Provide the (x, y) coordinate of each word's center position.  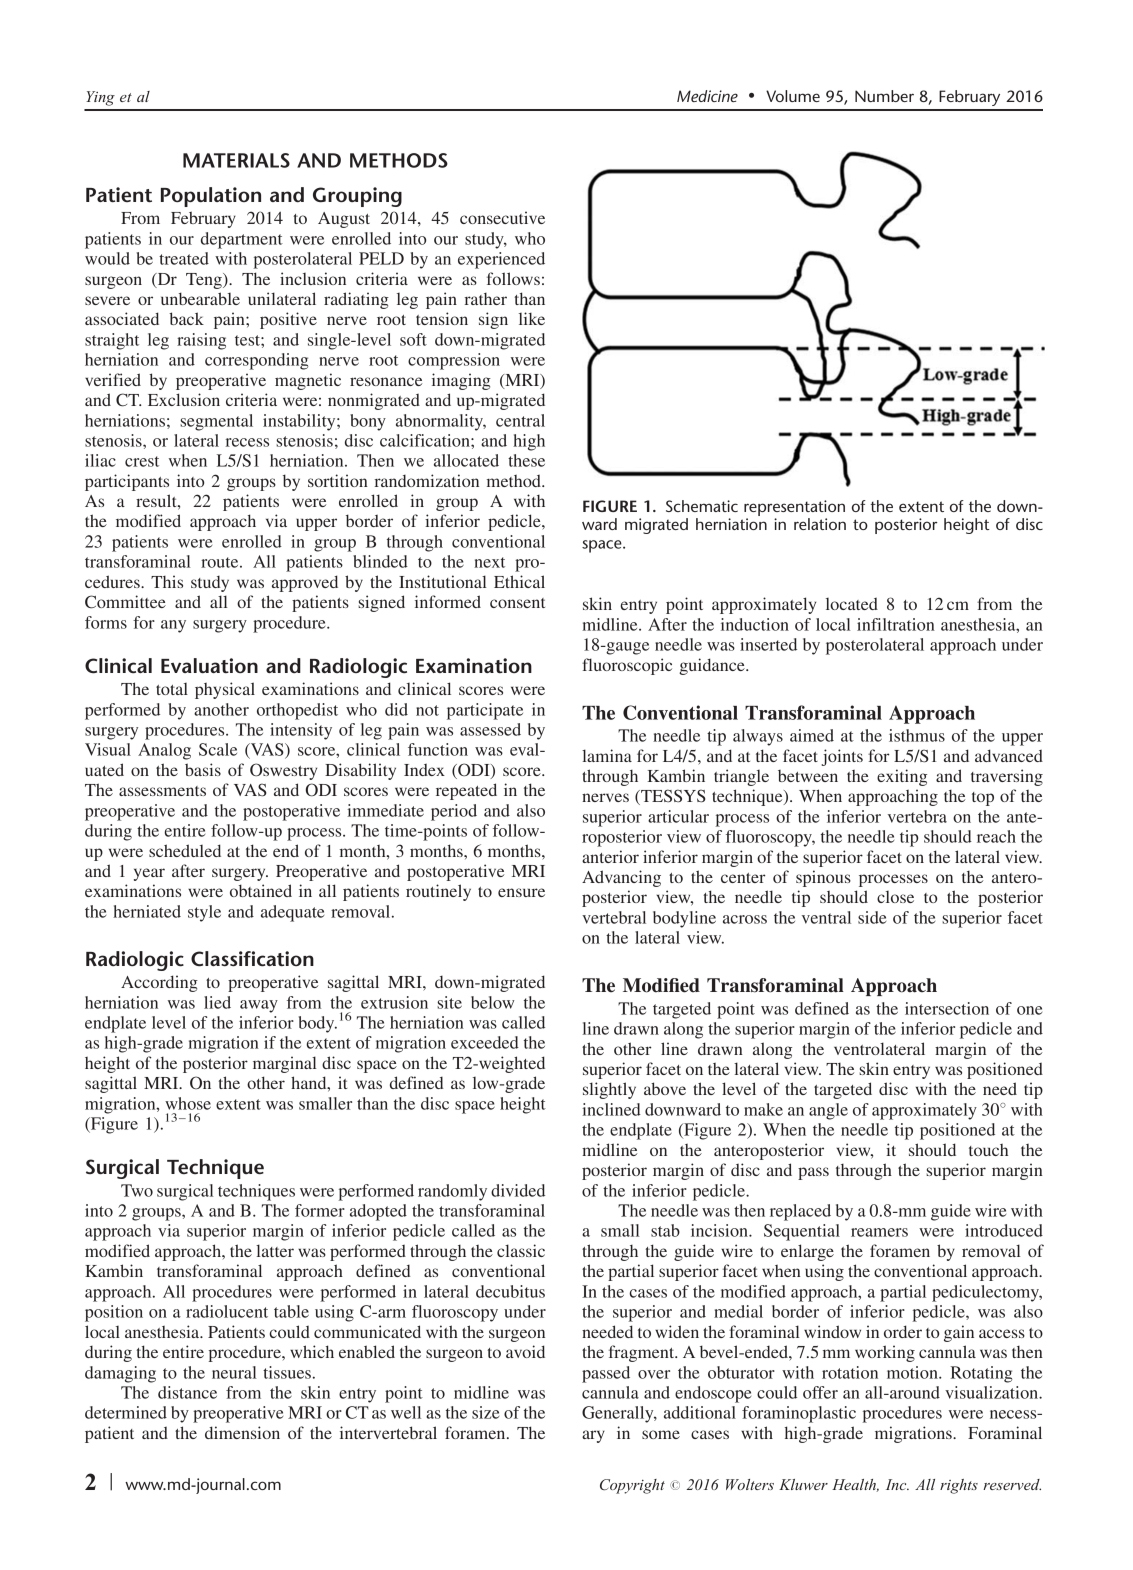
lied (217, 1002)
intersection (947, 1008)
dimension (242, 1432)
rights (959, 1486)
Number (884, 96)
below (492, 1002)
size (485, 1412)
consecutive (502, 217)
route (221, 562)
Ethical (519, 581)
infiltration (896, 624)
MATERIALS (236, 160)
